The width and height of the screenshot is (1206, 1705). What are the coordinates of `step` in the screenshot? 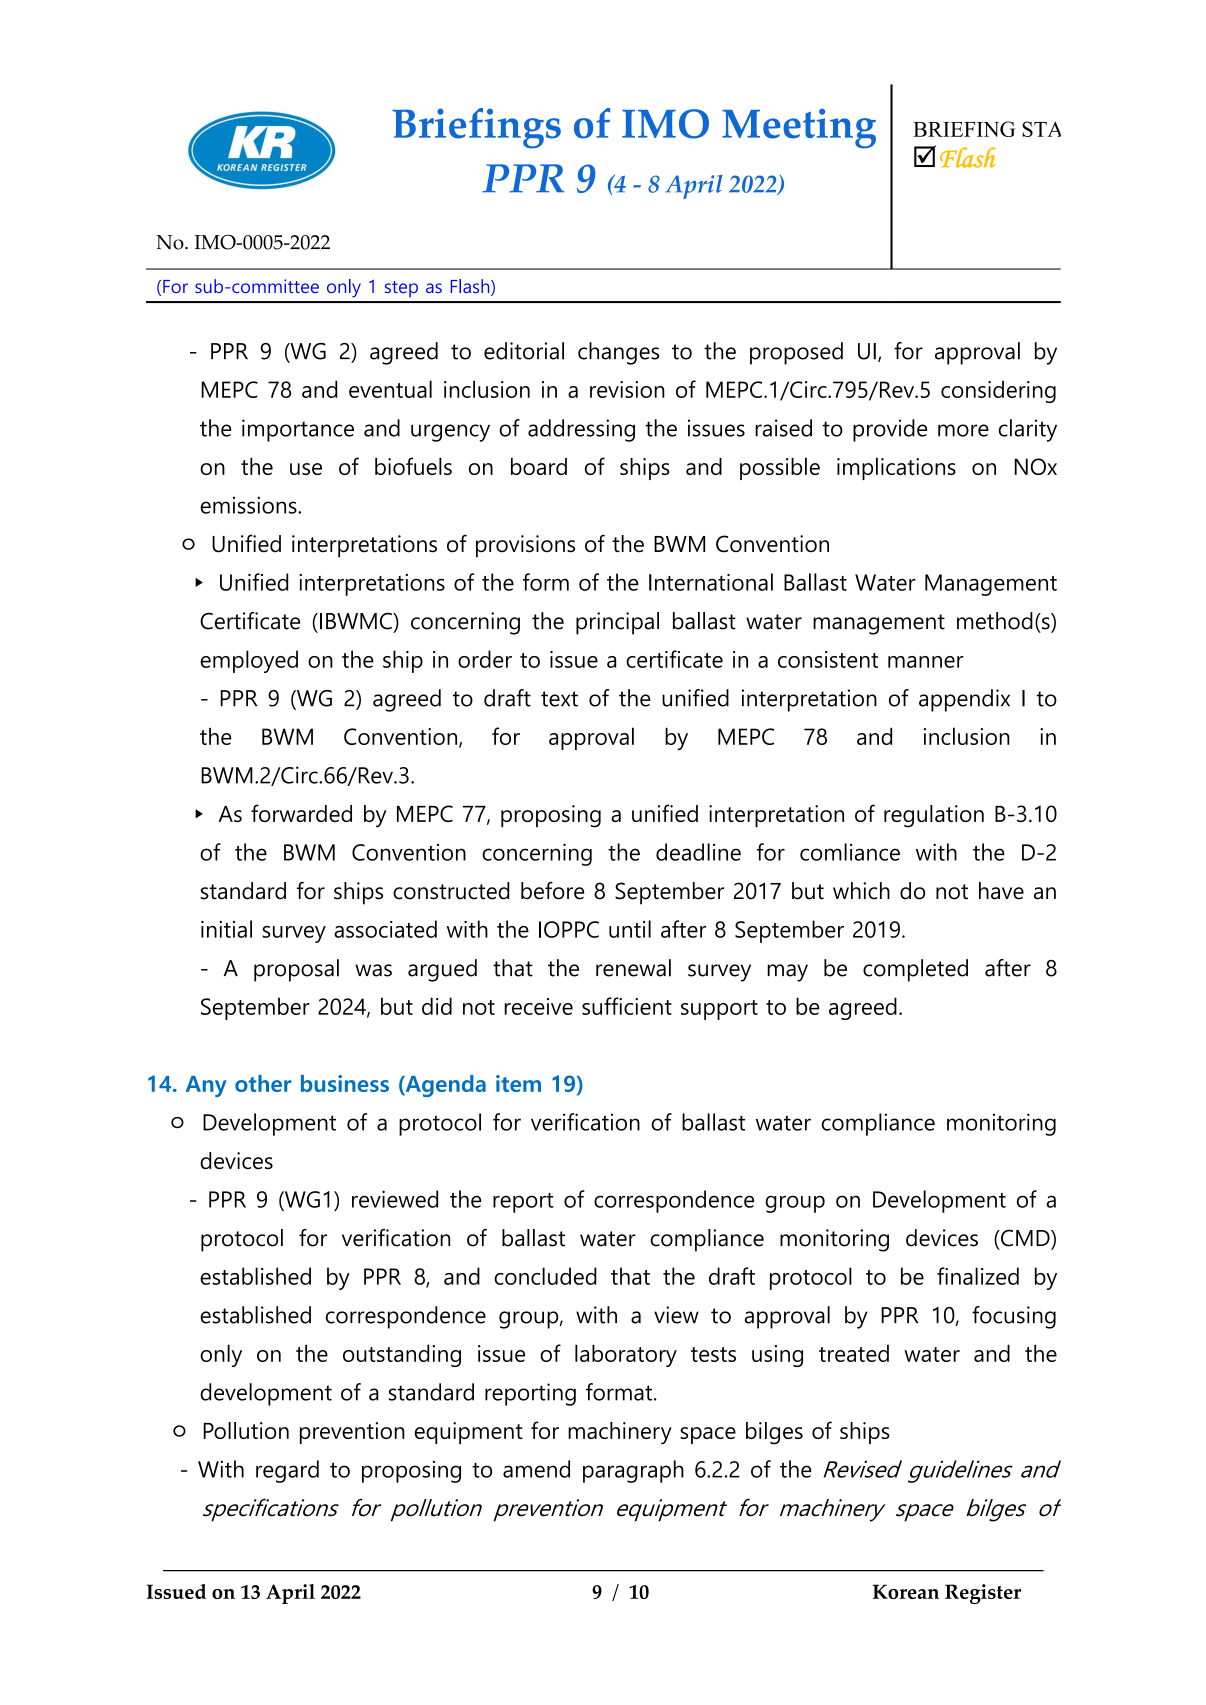 It's located at (401, 289).
